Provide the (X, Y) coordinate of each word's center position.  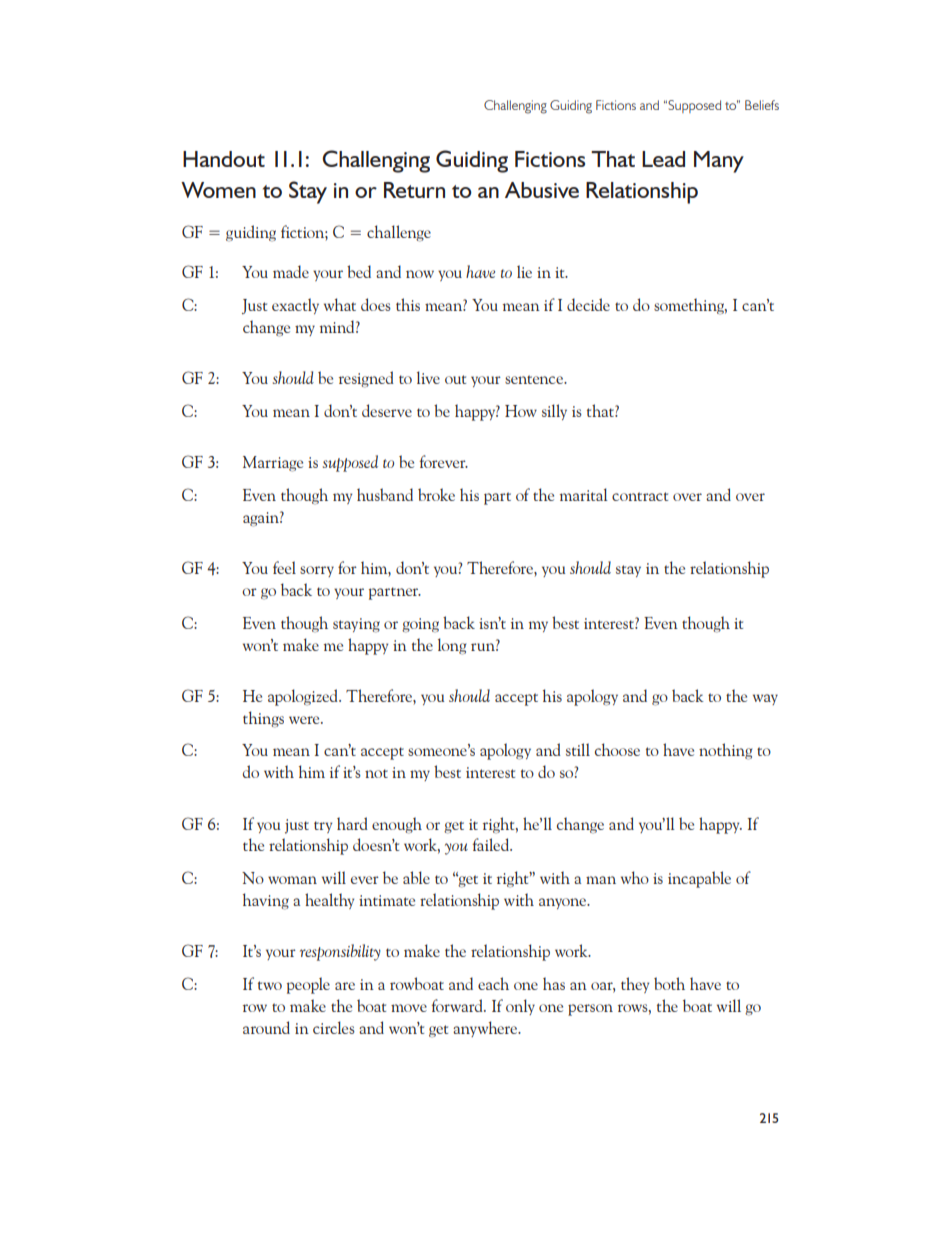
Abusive (542, 190)
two (270, 985)
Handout (224, 159)
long (452, 646)
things (263, 719)
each (493, 983)
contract (640, 496)
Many (719, 162)
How (521, 411)
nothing (725, 751)
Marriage (273, 464)
